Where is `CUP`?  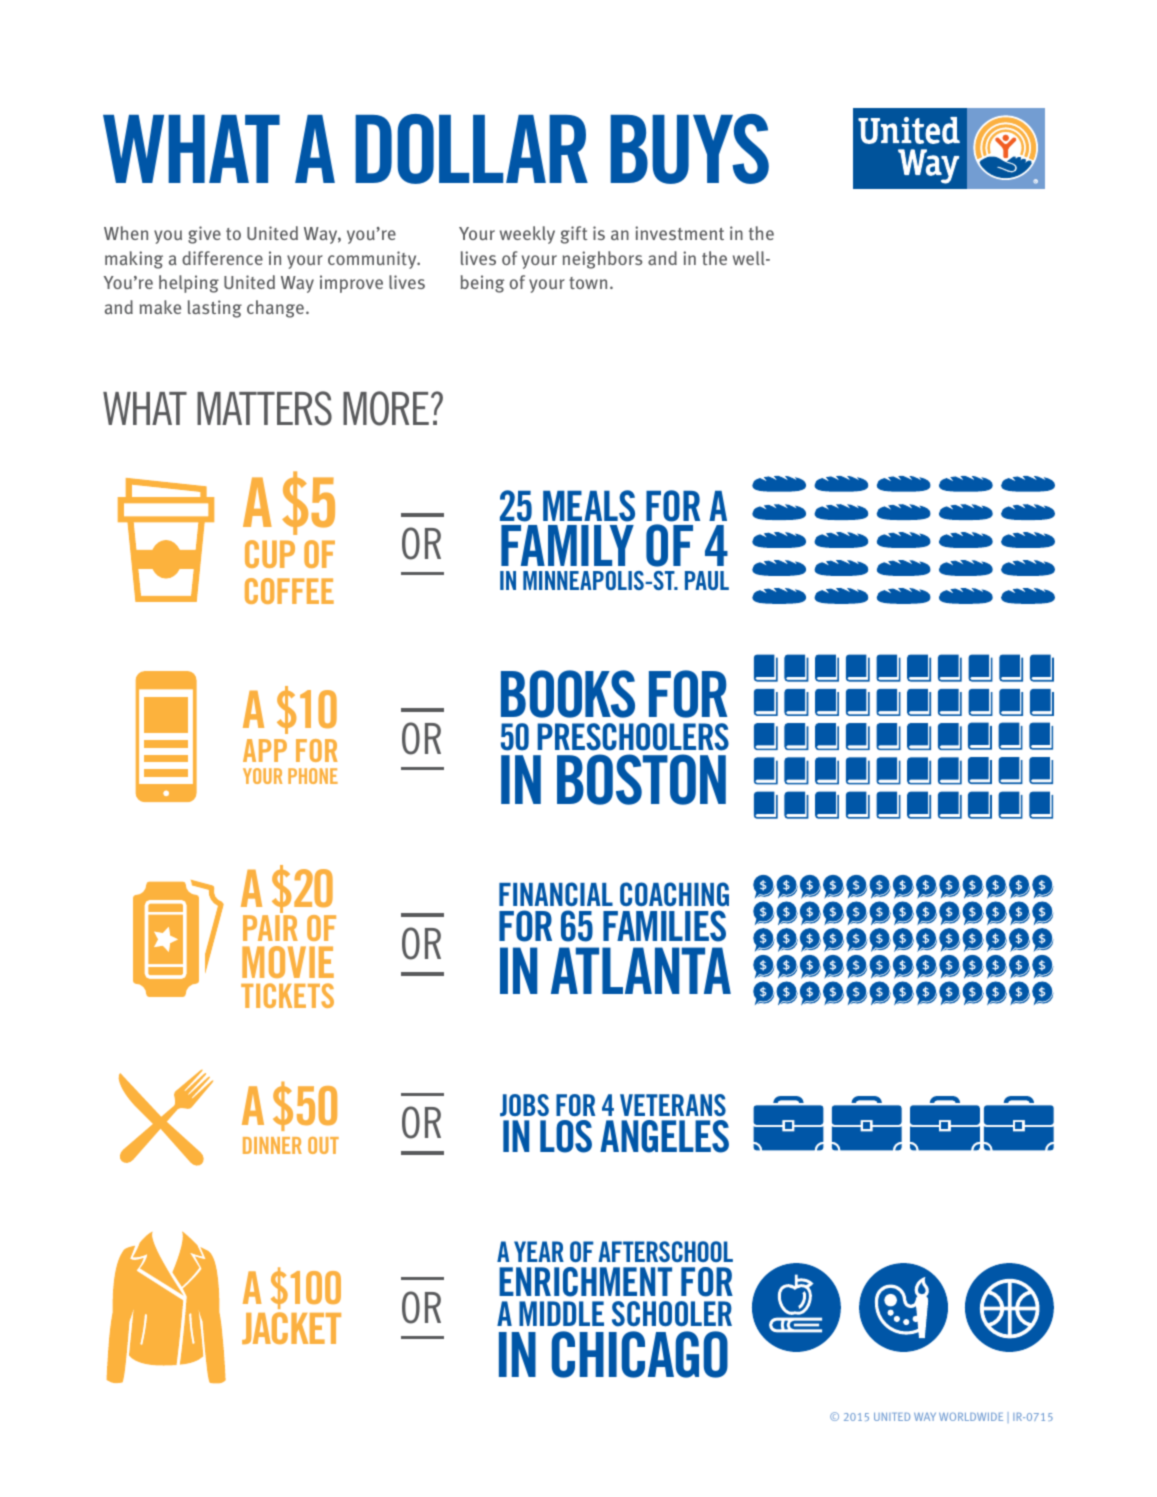
CUP is located at coordinates (270, 554).
